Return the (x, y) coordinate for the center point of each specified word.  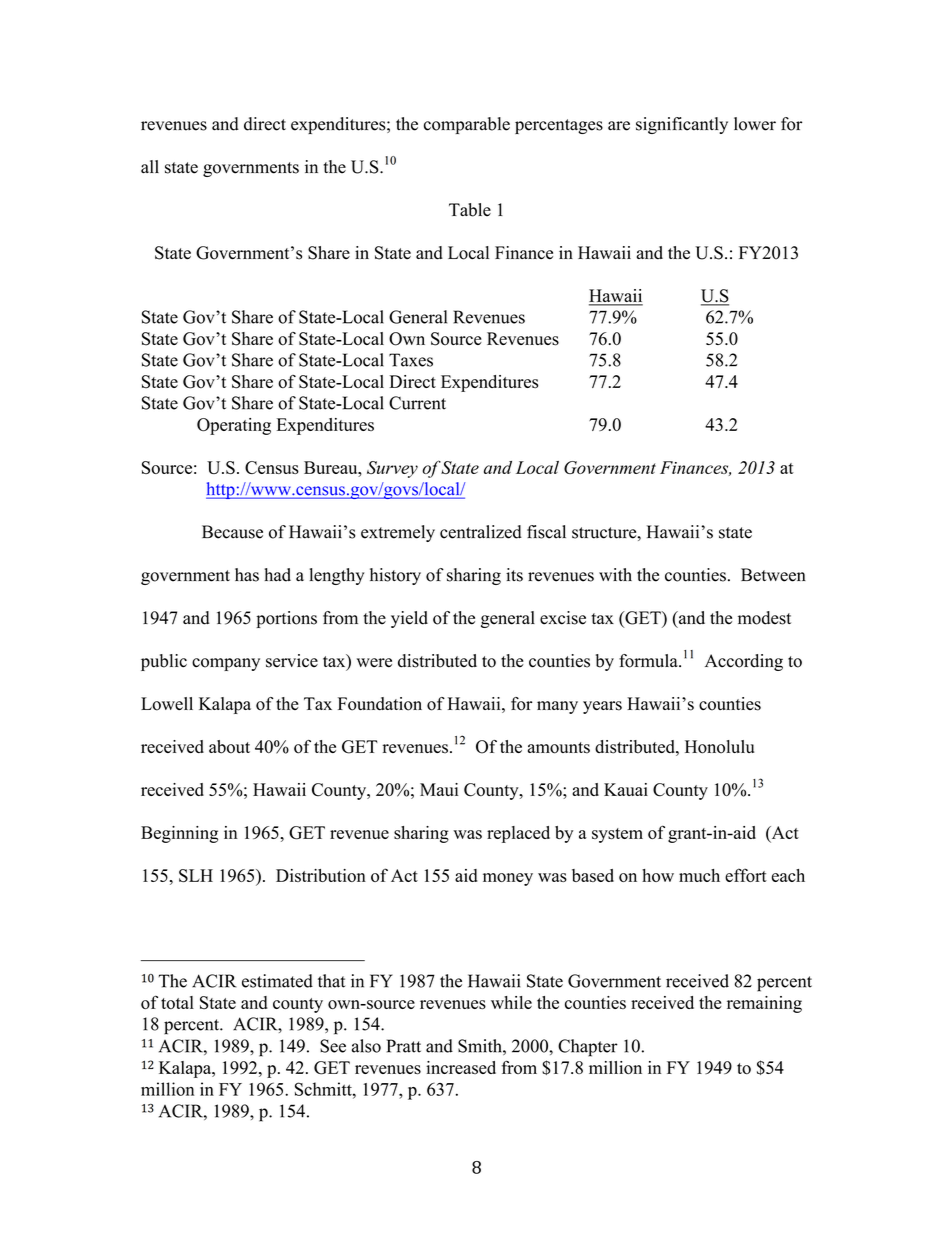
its (514, 575)
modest (764, 618)
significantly (682, 125)
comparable (467, 125)
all (150, 166)
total (177, 1002)
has (247, 575)
